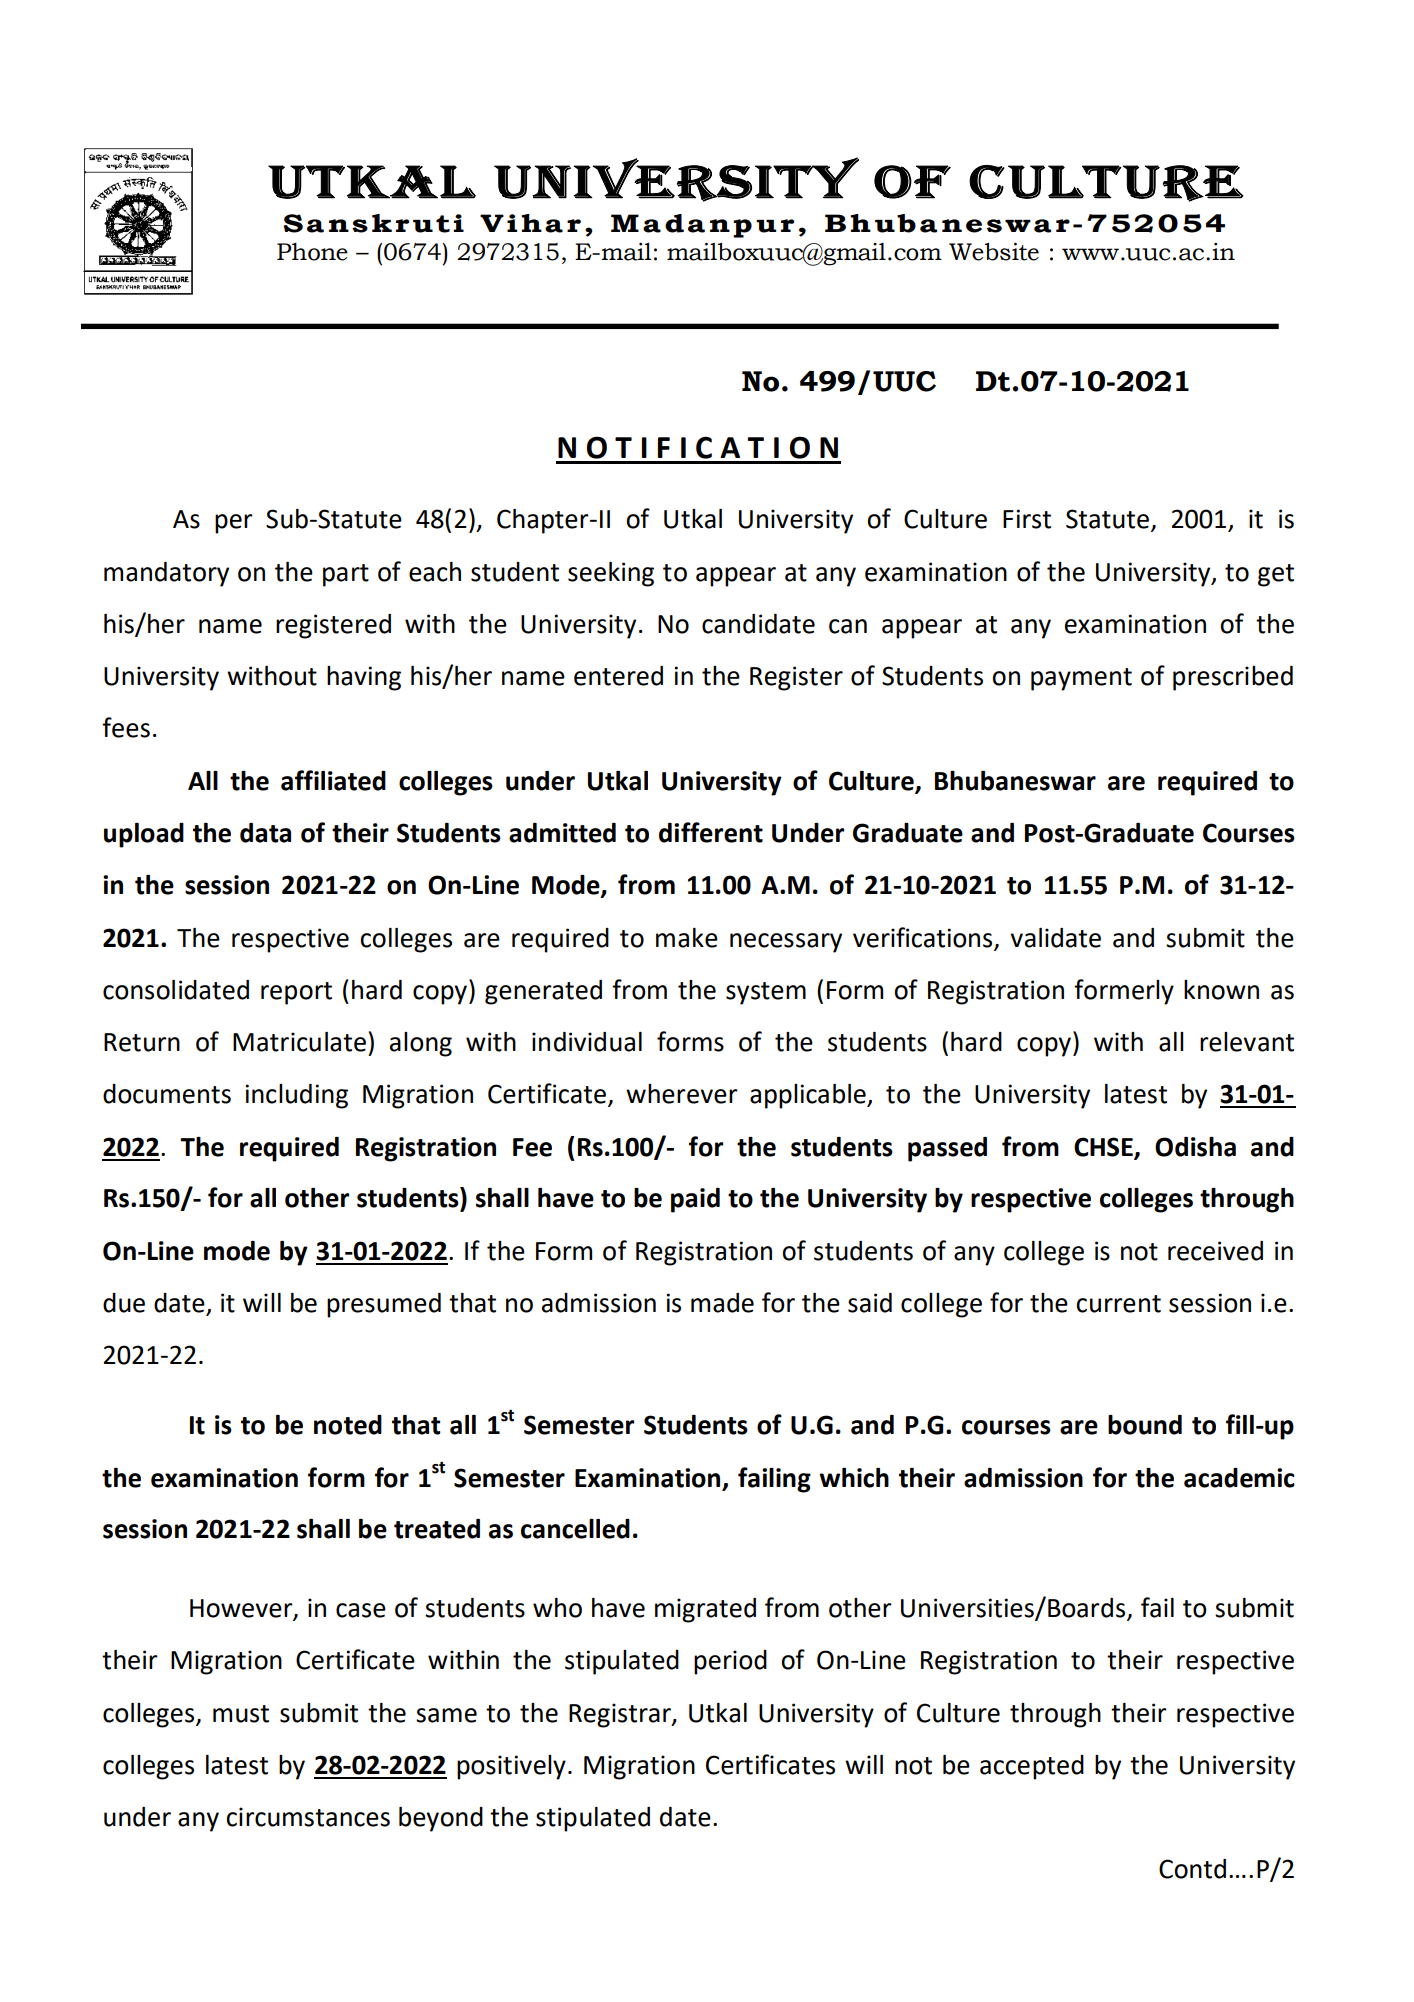 The width and height of the screenshot is (1414, 2002). I want to click on Phone, so click(312, 251).
